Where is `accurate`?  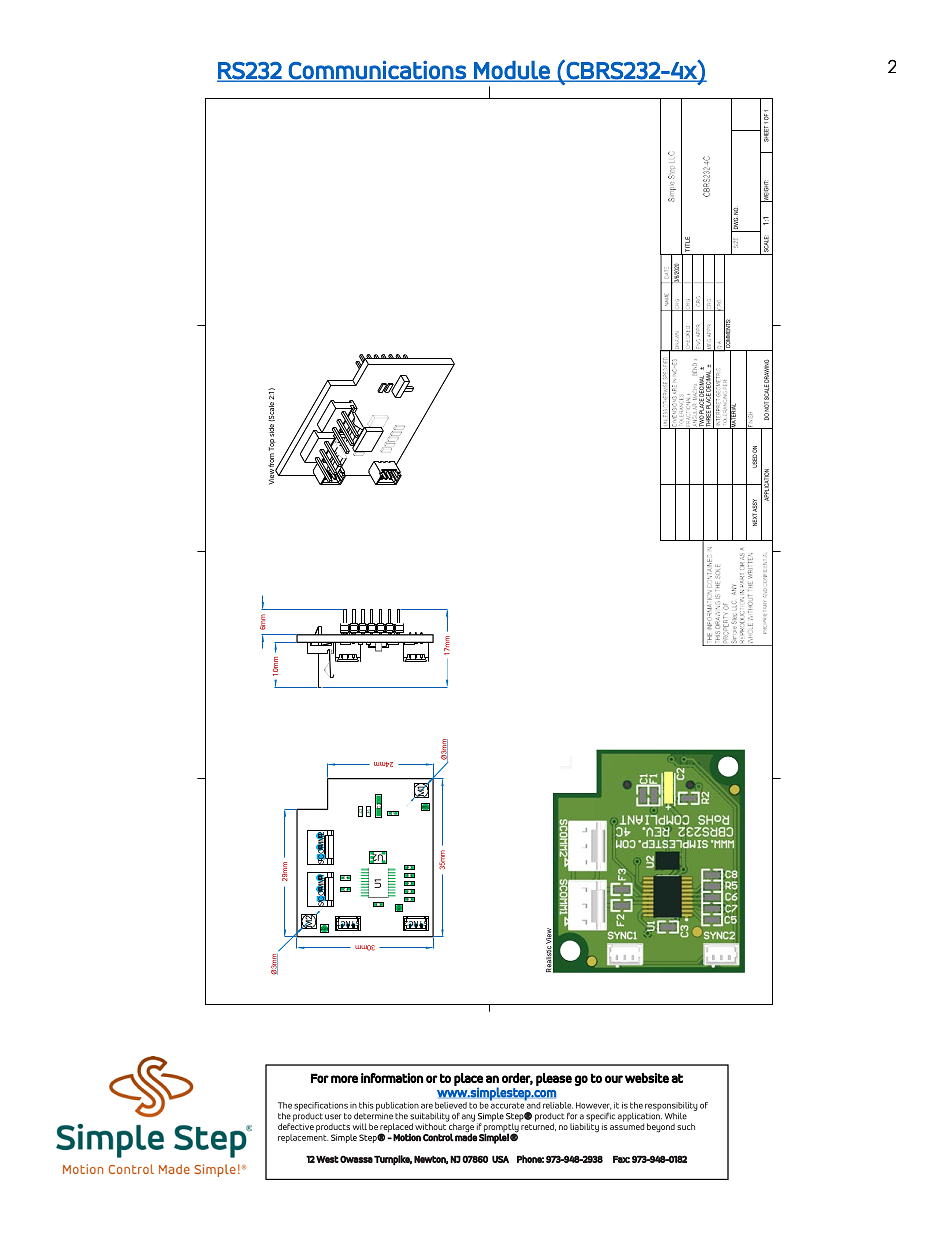
accurate is located at coordinates (508, 1104).
